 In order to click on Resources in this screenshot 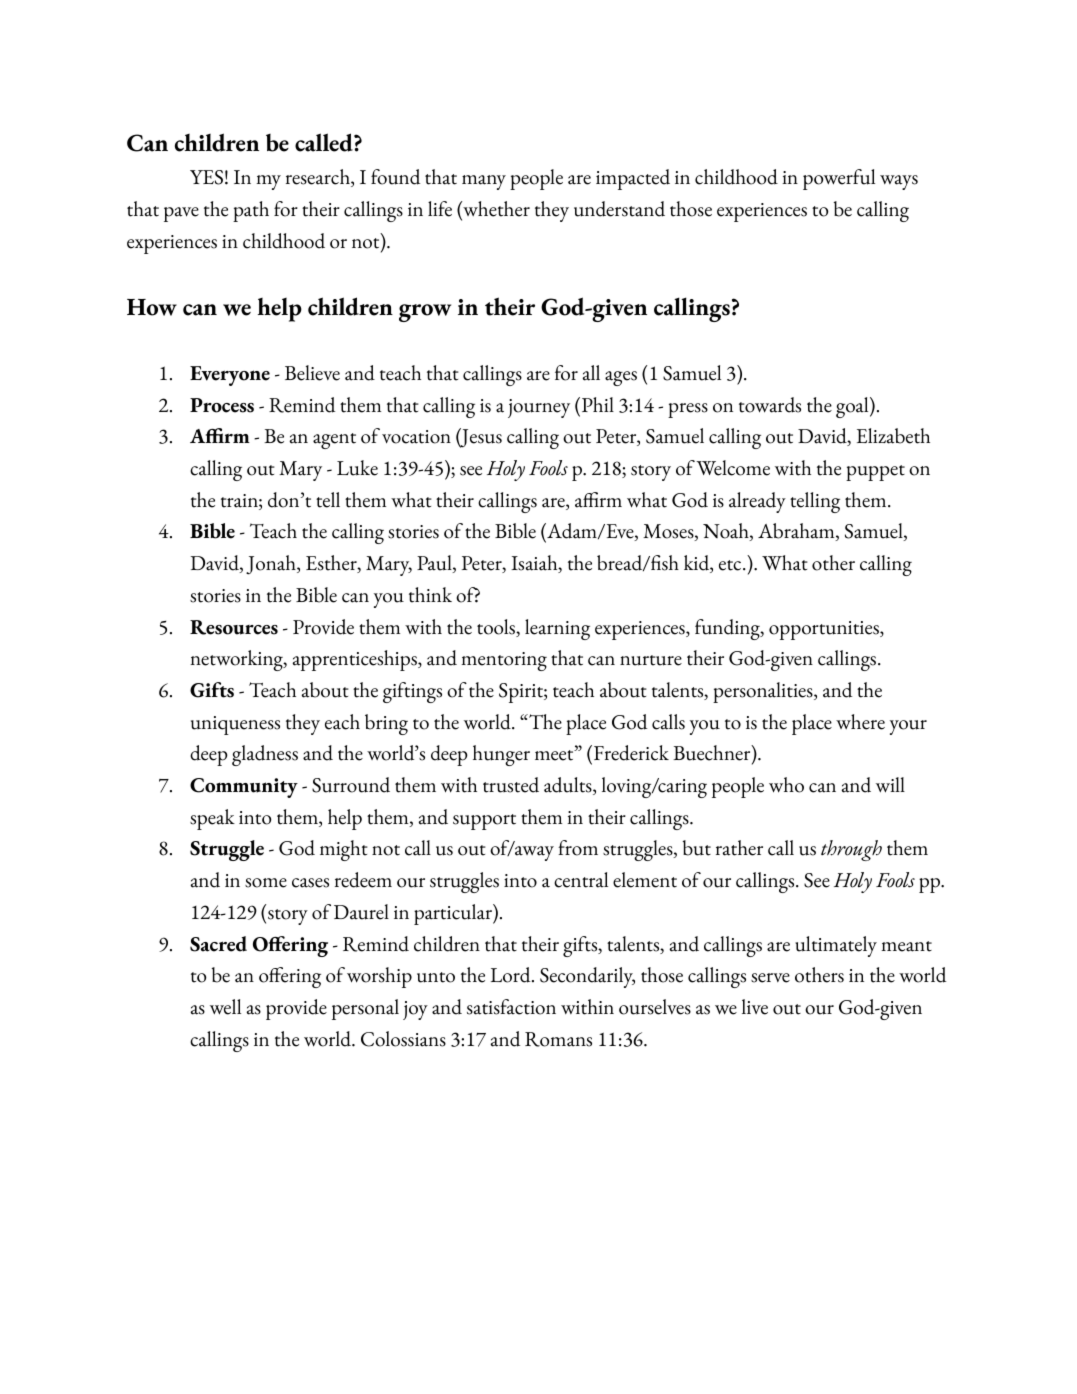, I will do `click(234, 627)`.
